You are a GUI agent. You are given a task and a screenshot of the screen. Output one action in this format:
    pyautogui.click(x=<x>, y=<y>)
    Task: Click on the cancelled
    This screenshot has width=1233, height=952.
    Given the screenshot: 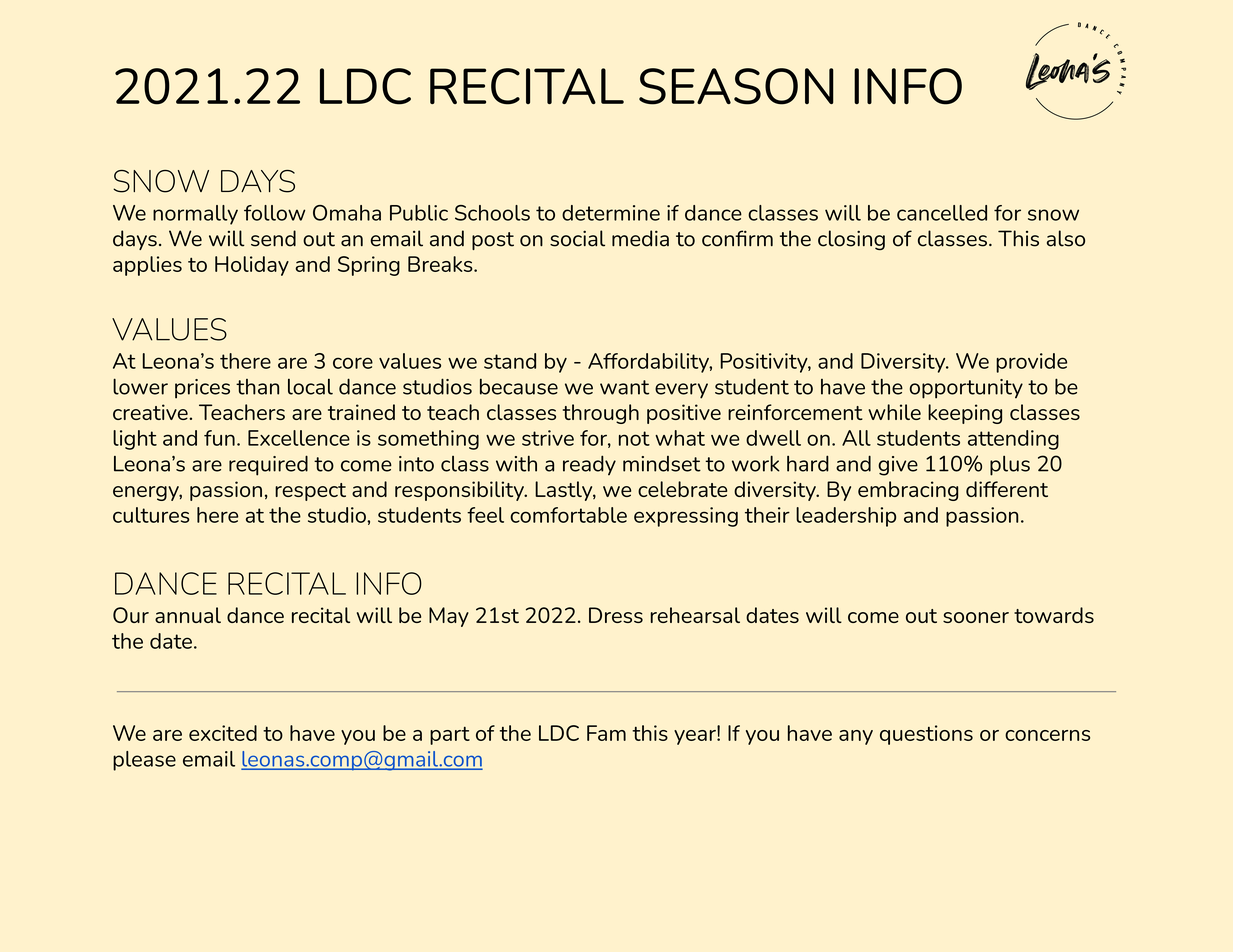 What is the action you would take?
    pyautogui.click(x=942, y=213)
